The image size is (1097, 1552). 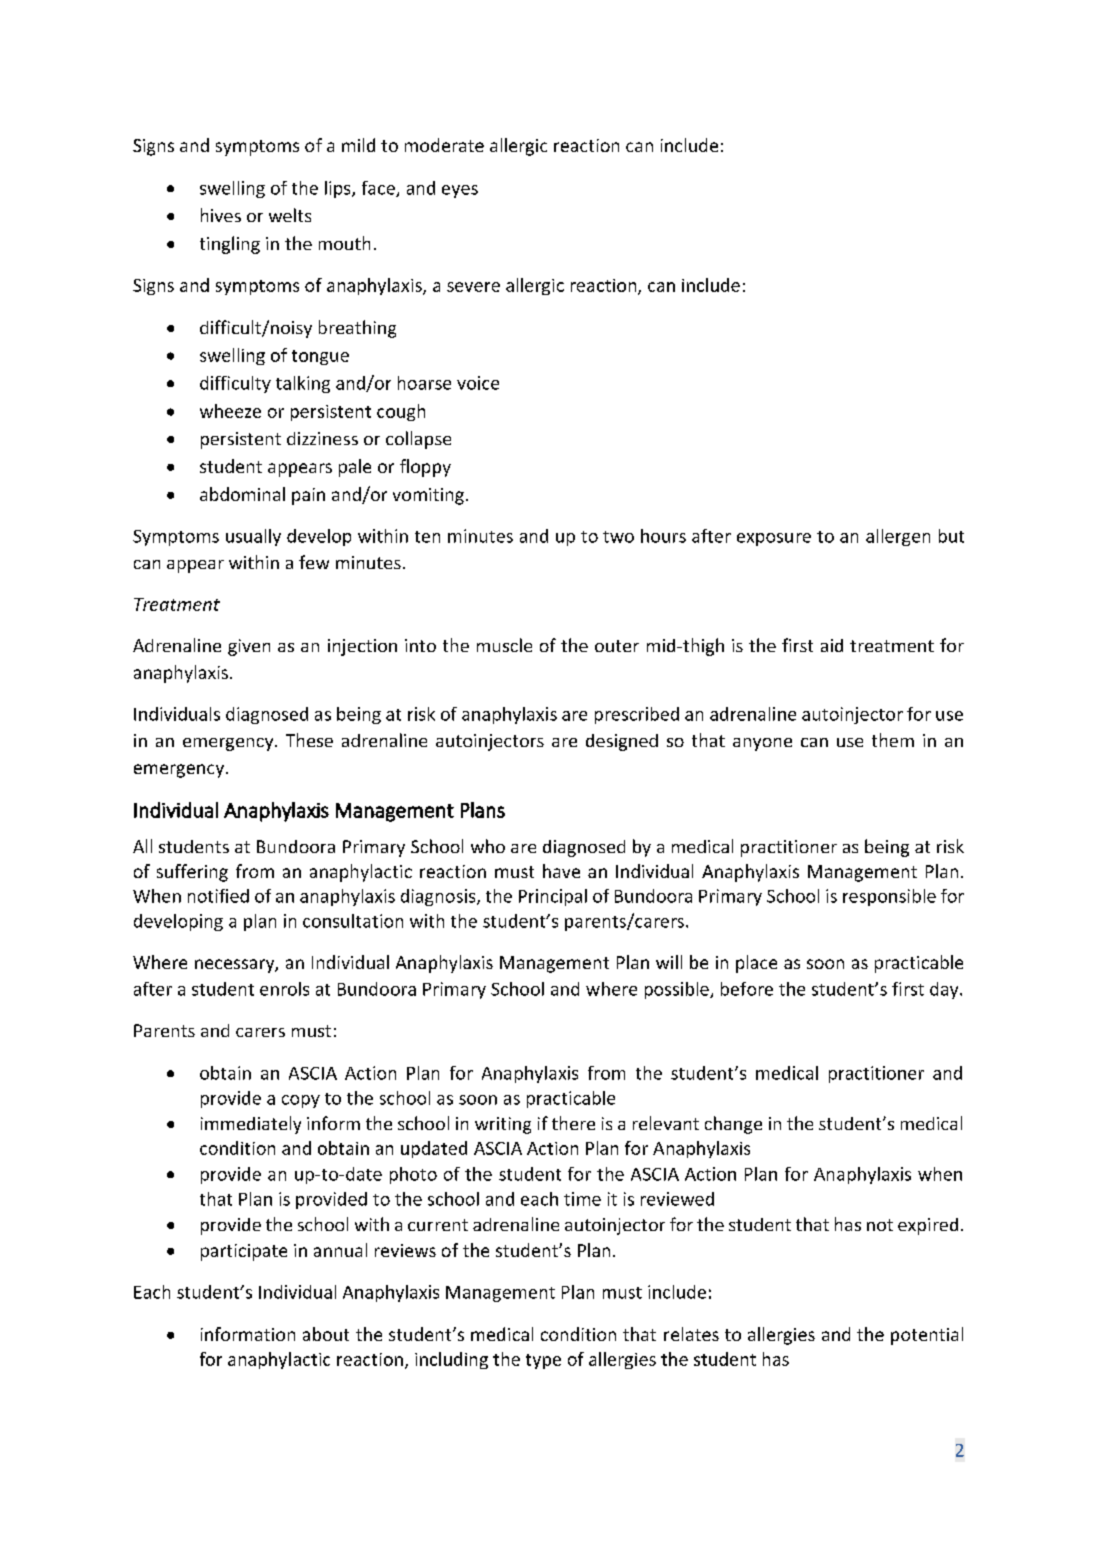 I want to click on eyes, so click(x=460, y=191).
